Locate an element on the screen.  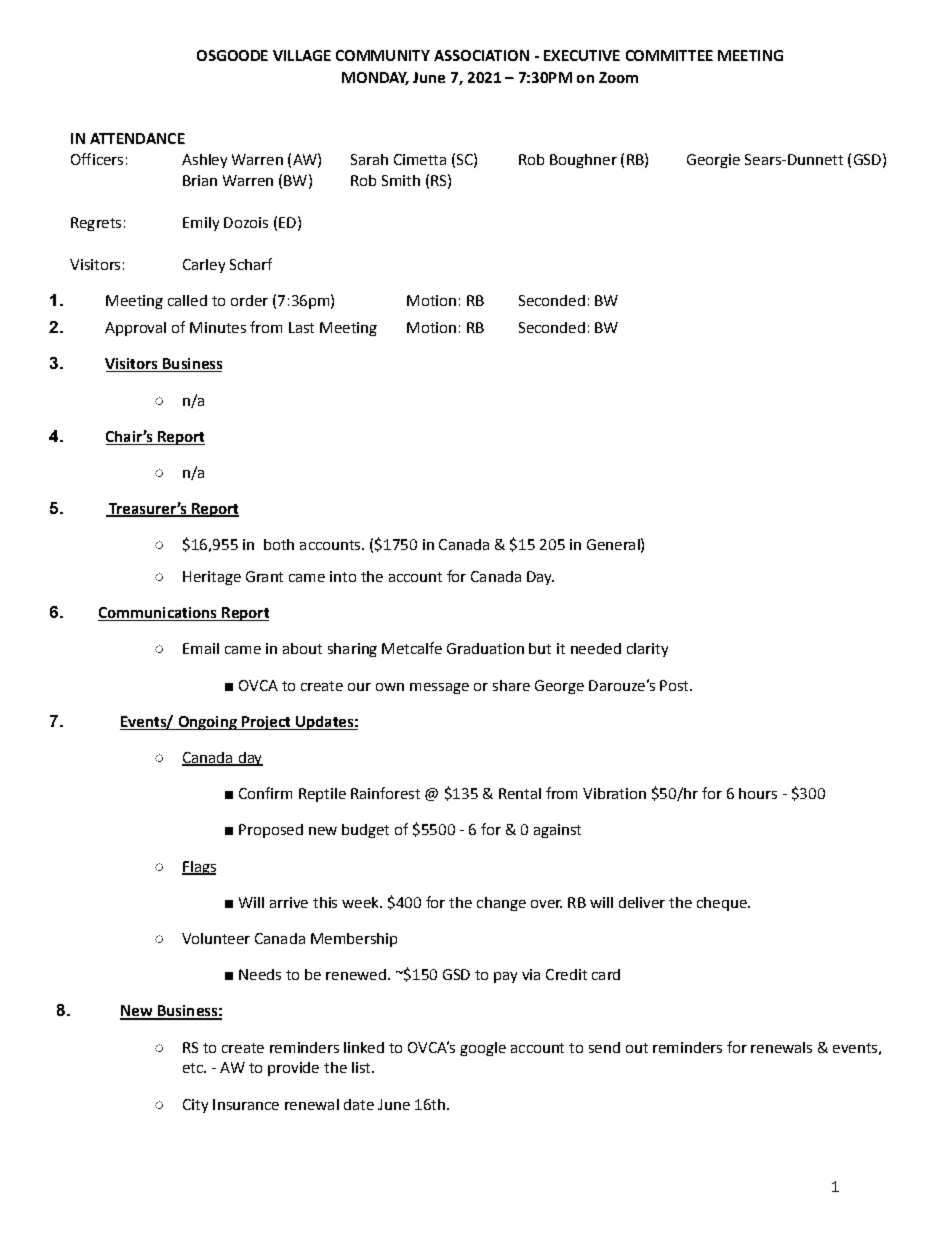
City is located at coordinates (195, 1106).
